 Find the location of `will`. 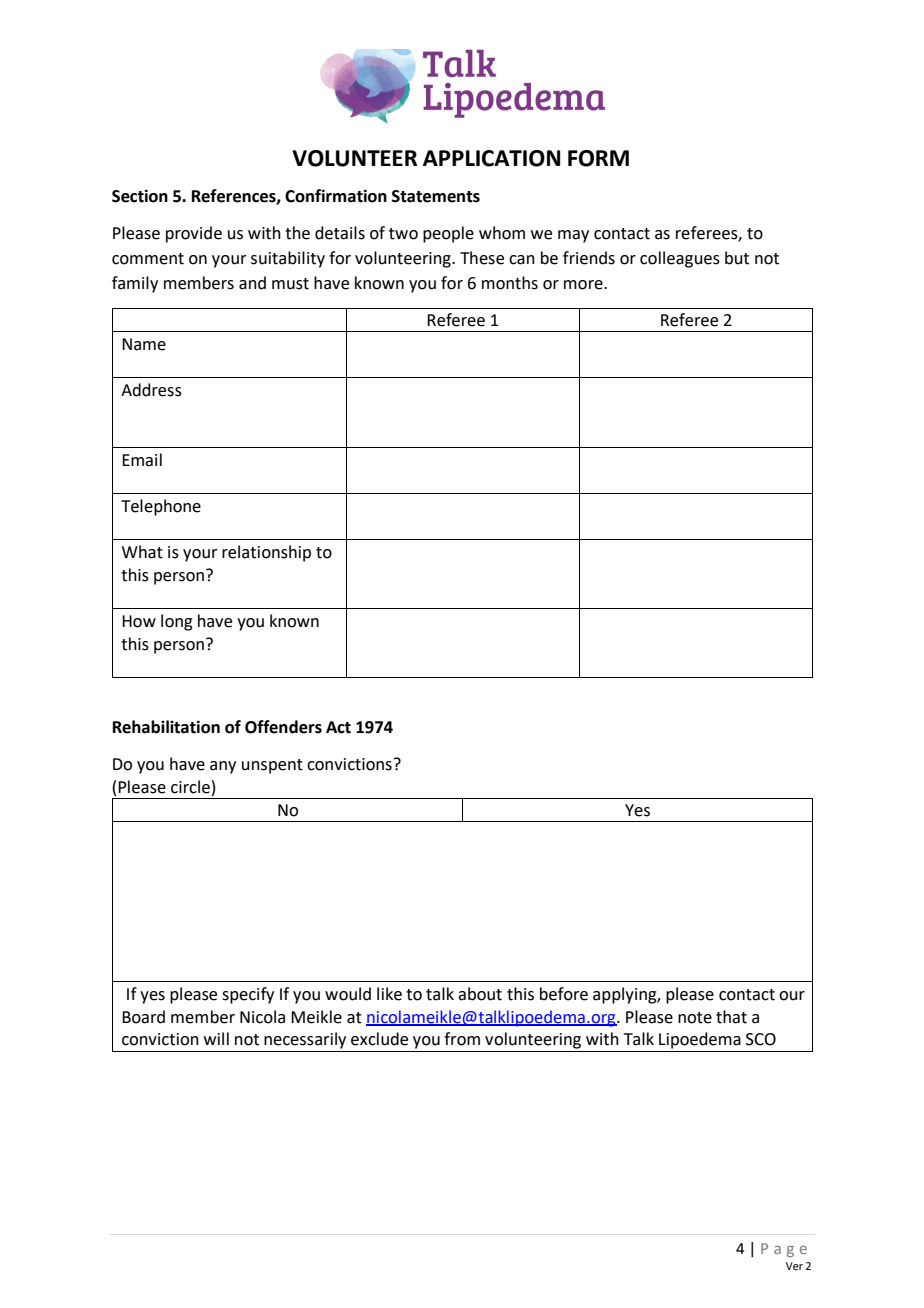

will is located at coordinates (216, 1038).
